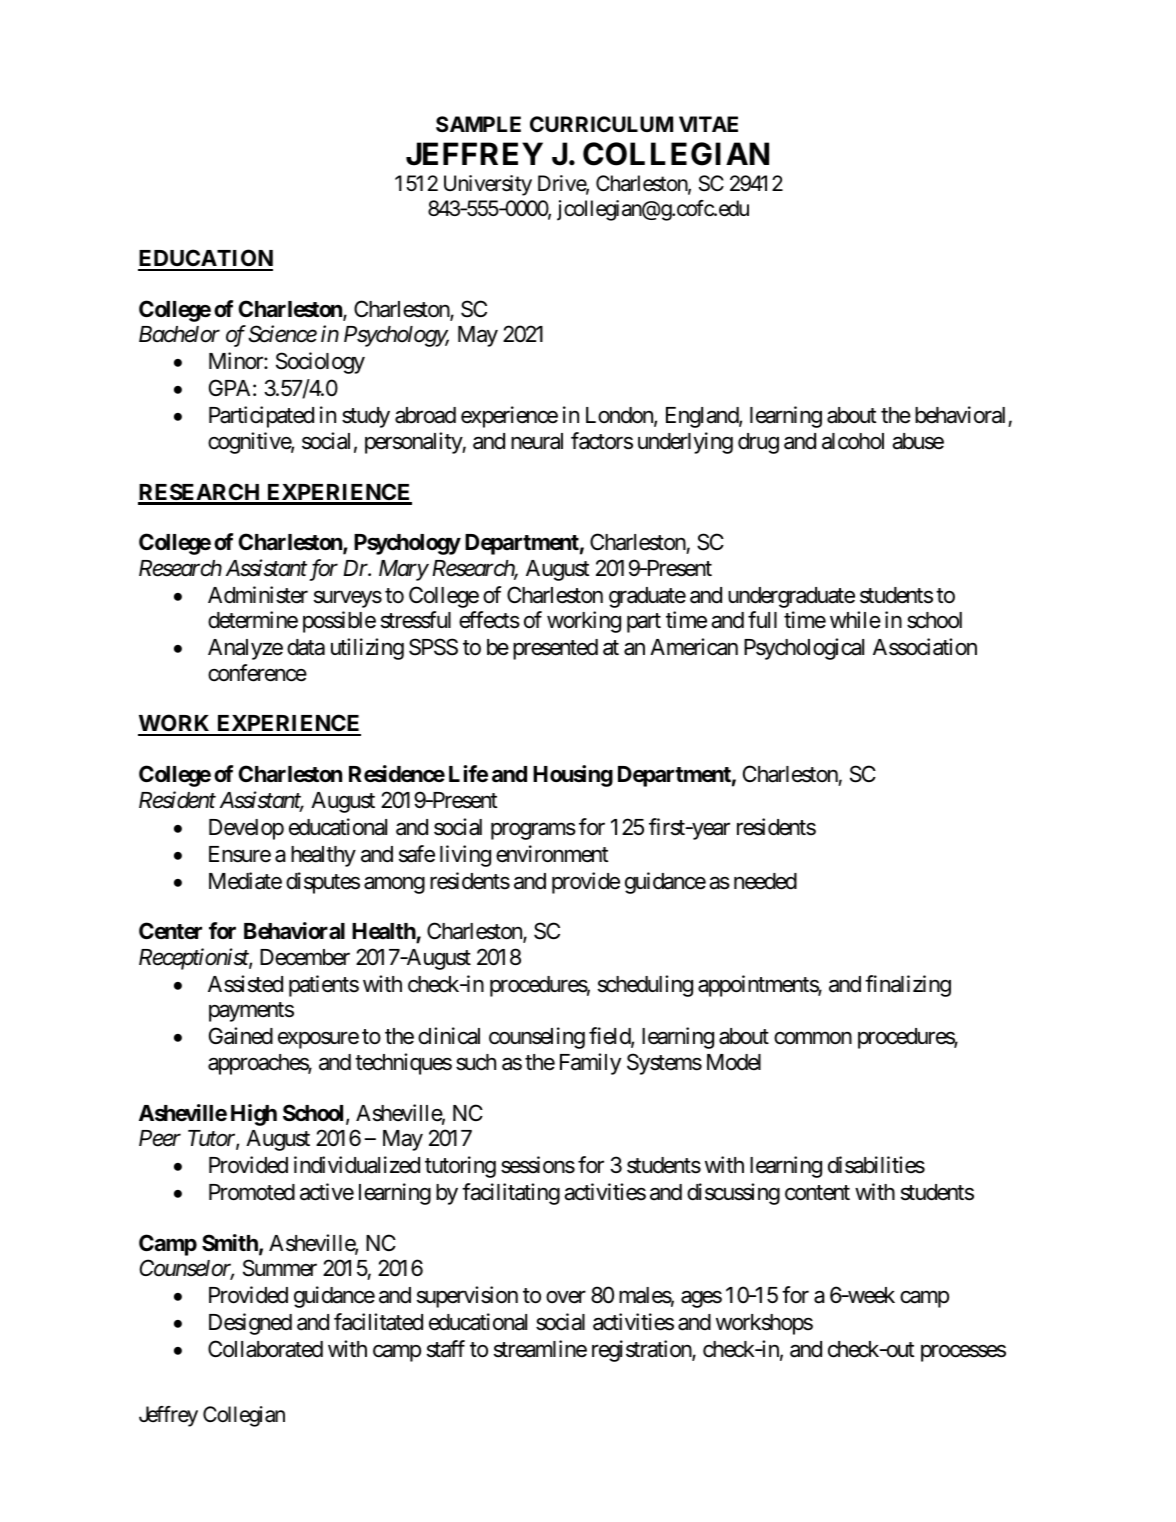  What do you see at coordinates (762, 619) in the screenshot?
I see `full` at bounding box center [762, 619].
